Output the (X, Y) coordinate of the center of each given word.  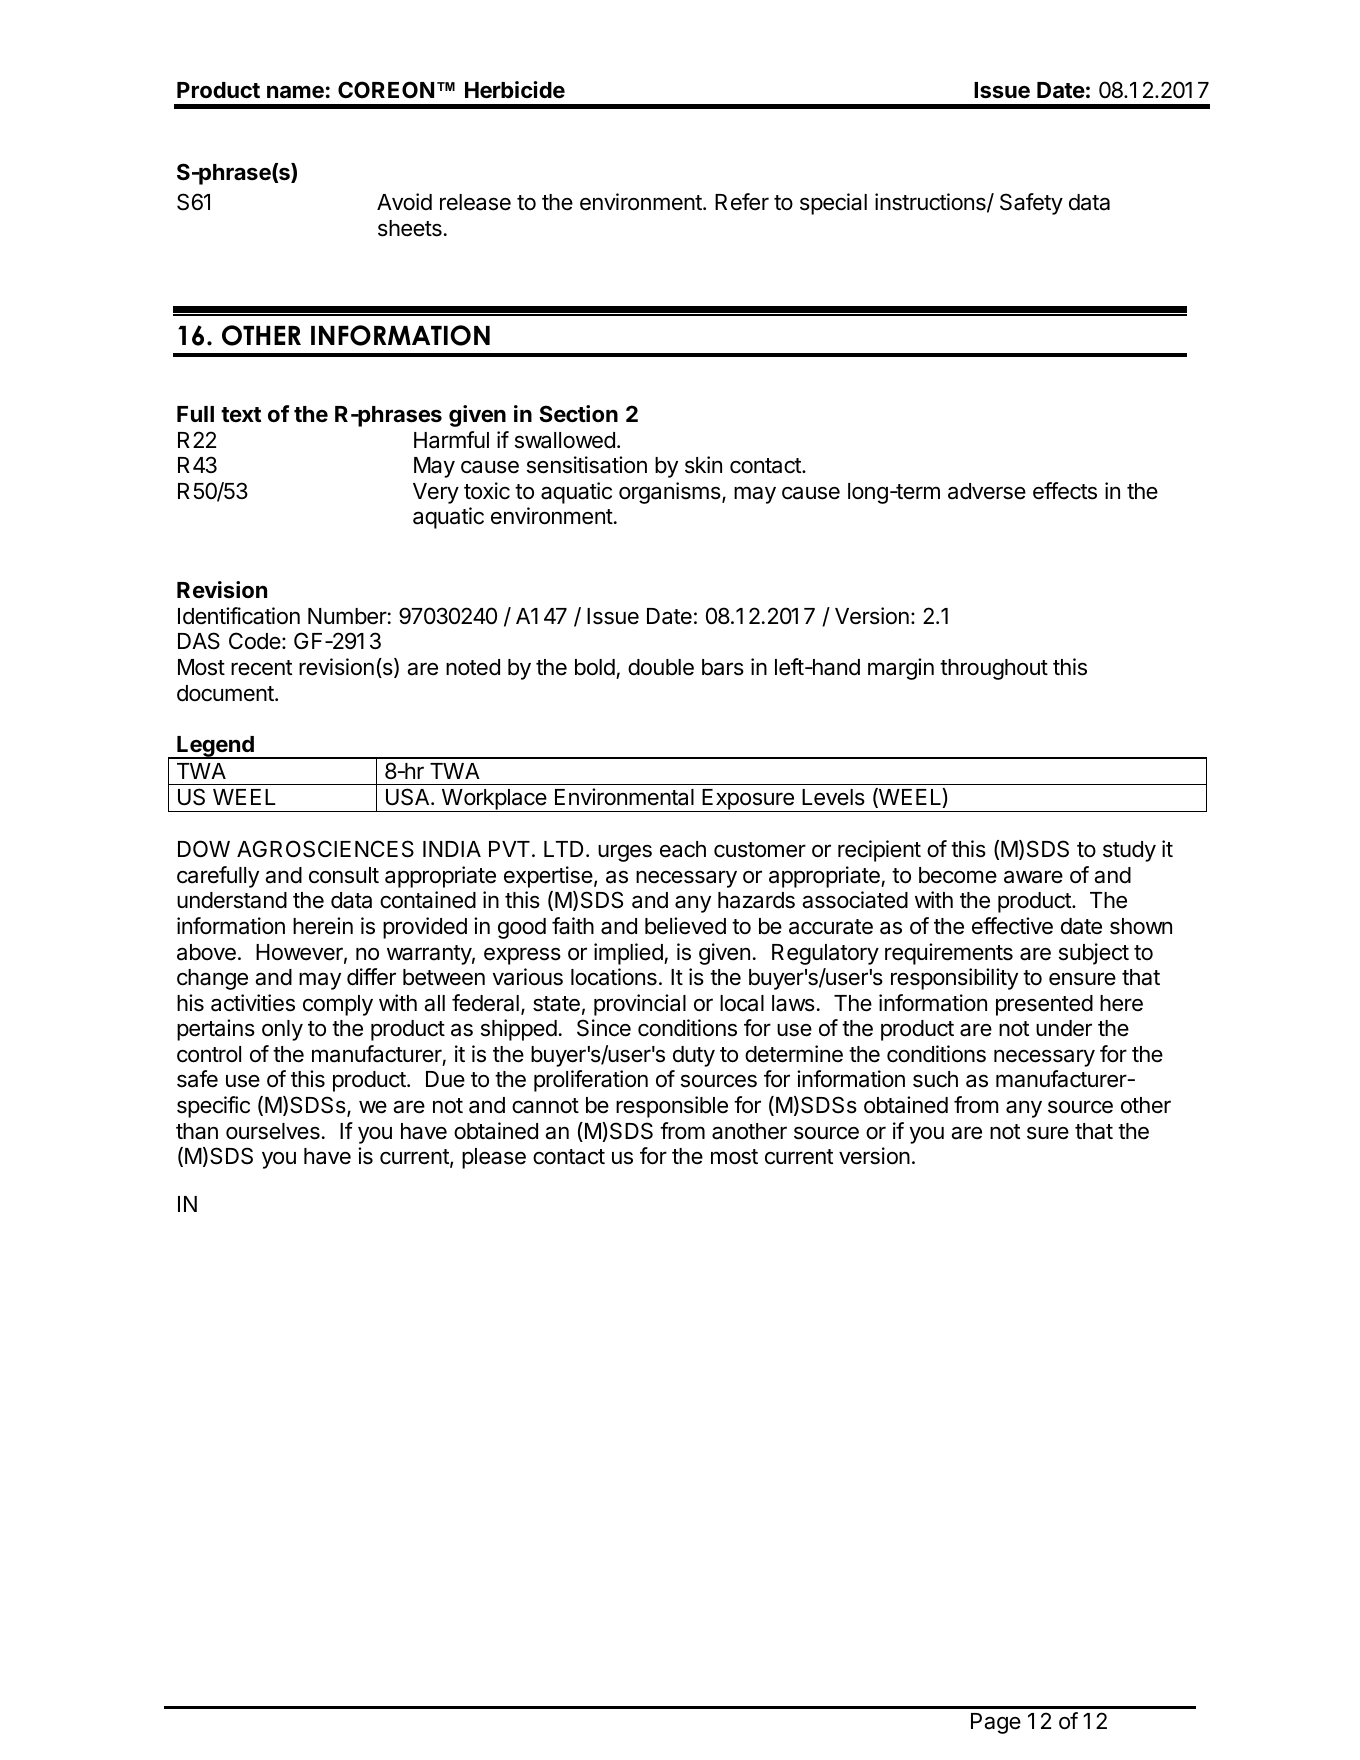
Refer (742, 202)
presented (1044, 1005)
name (295, 92)
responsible (672, 1107)
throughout (994, 669)
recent (261, 668)
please (494, 1158)
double (661, 667)
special (833, 204)
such (935, 1079)
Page (996, 1723)
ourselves (273, 1131)
